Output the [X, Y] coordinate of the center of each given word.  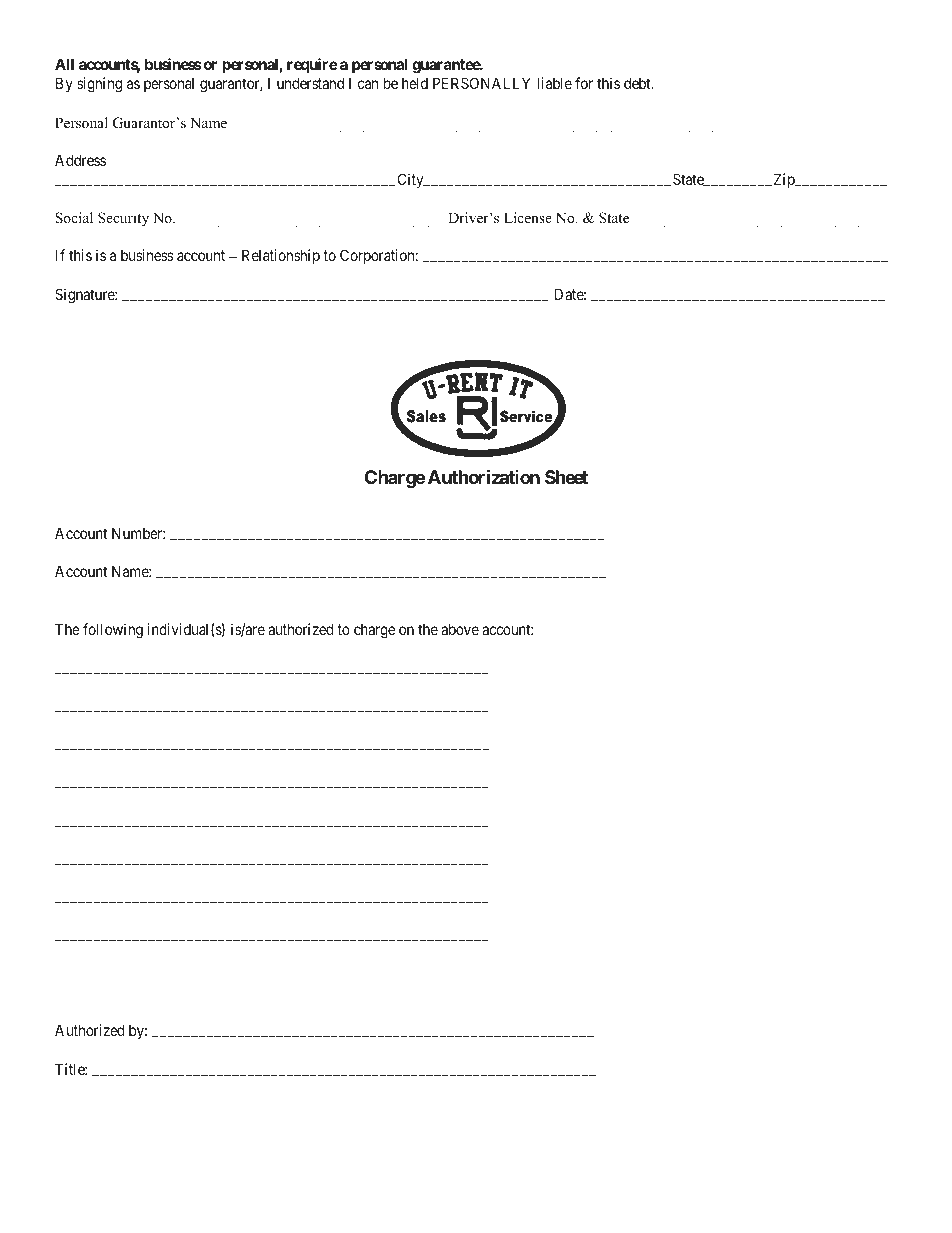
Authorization [484, 476]
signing [99, 85]
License [528, 217]
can [368, 84]
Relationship [281, 256]
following [113, 631]
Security [123, 219]
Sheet [566, 477]
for [584, 83]
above [460, 629]
